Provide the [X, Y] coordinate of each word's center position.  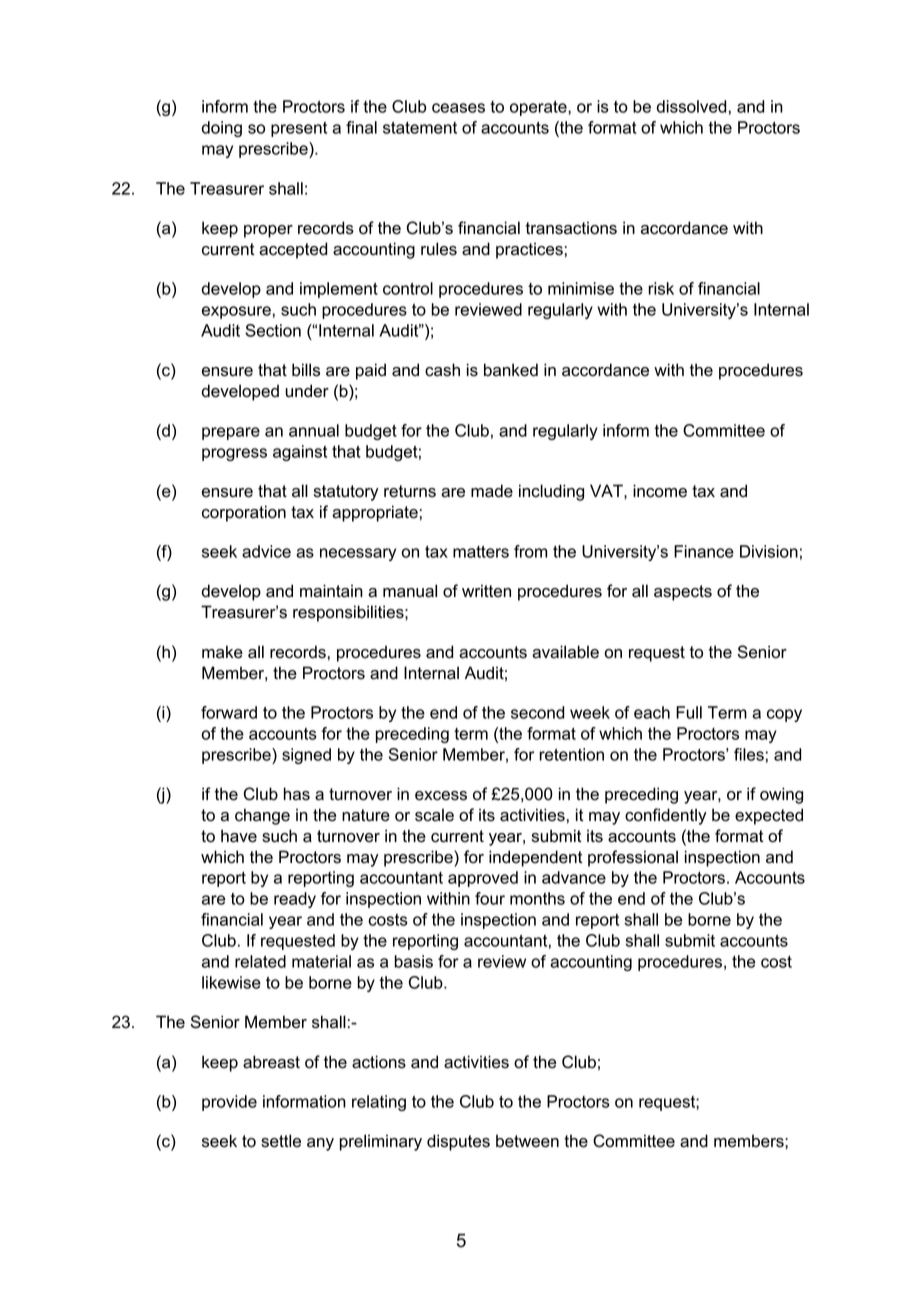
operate [539, 108]
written [486, 591]
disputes [458, 1142]
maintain [331, 591]
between [527, 1141]
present [299, 129]
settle [281, 1141]
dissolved [692, 106]
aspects [683, 593]
